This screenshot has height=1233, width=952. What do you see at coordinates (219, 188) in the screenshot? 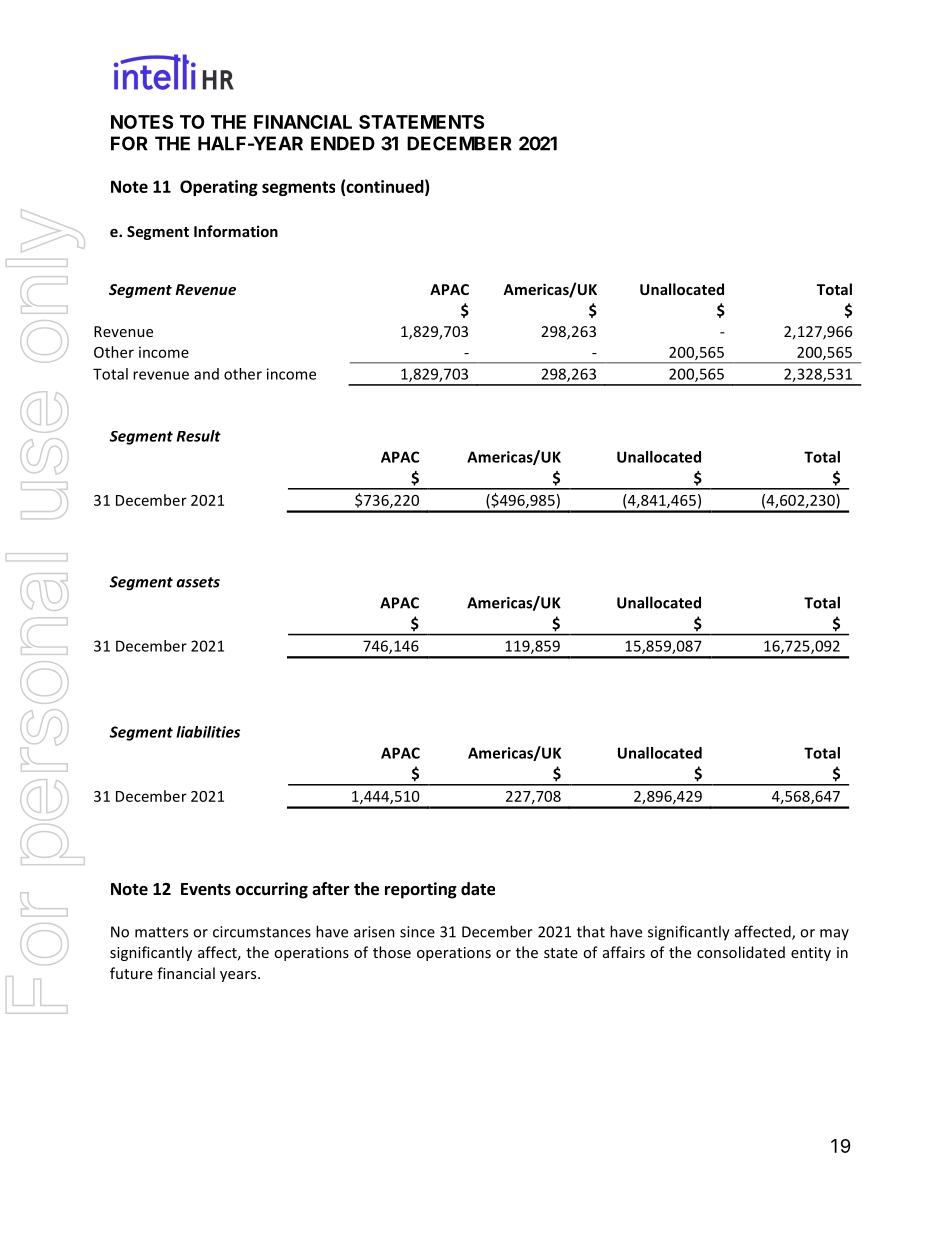
I see `Operating` at bounding box center [219, 188].
